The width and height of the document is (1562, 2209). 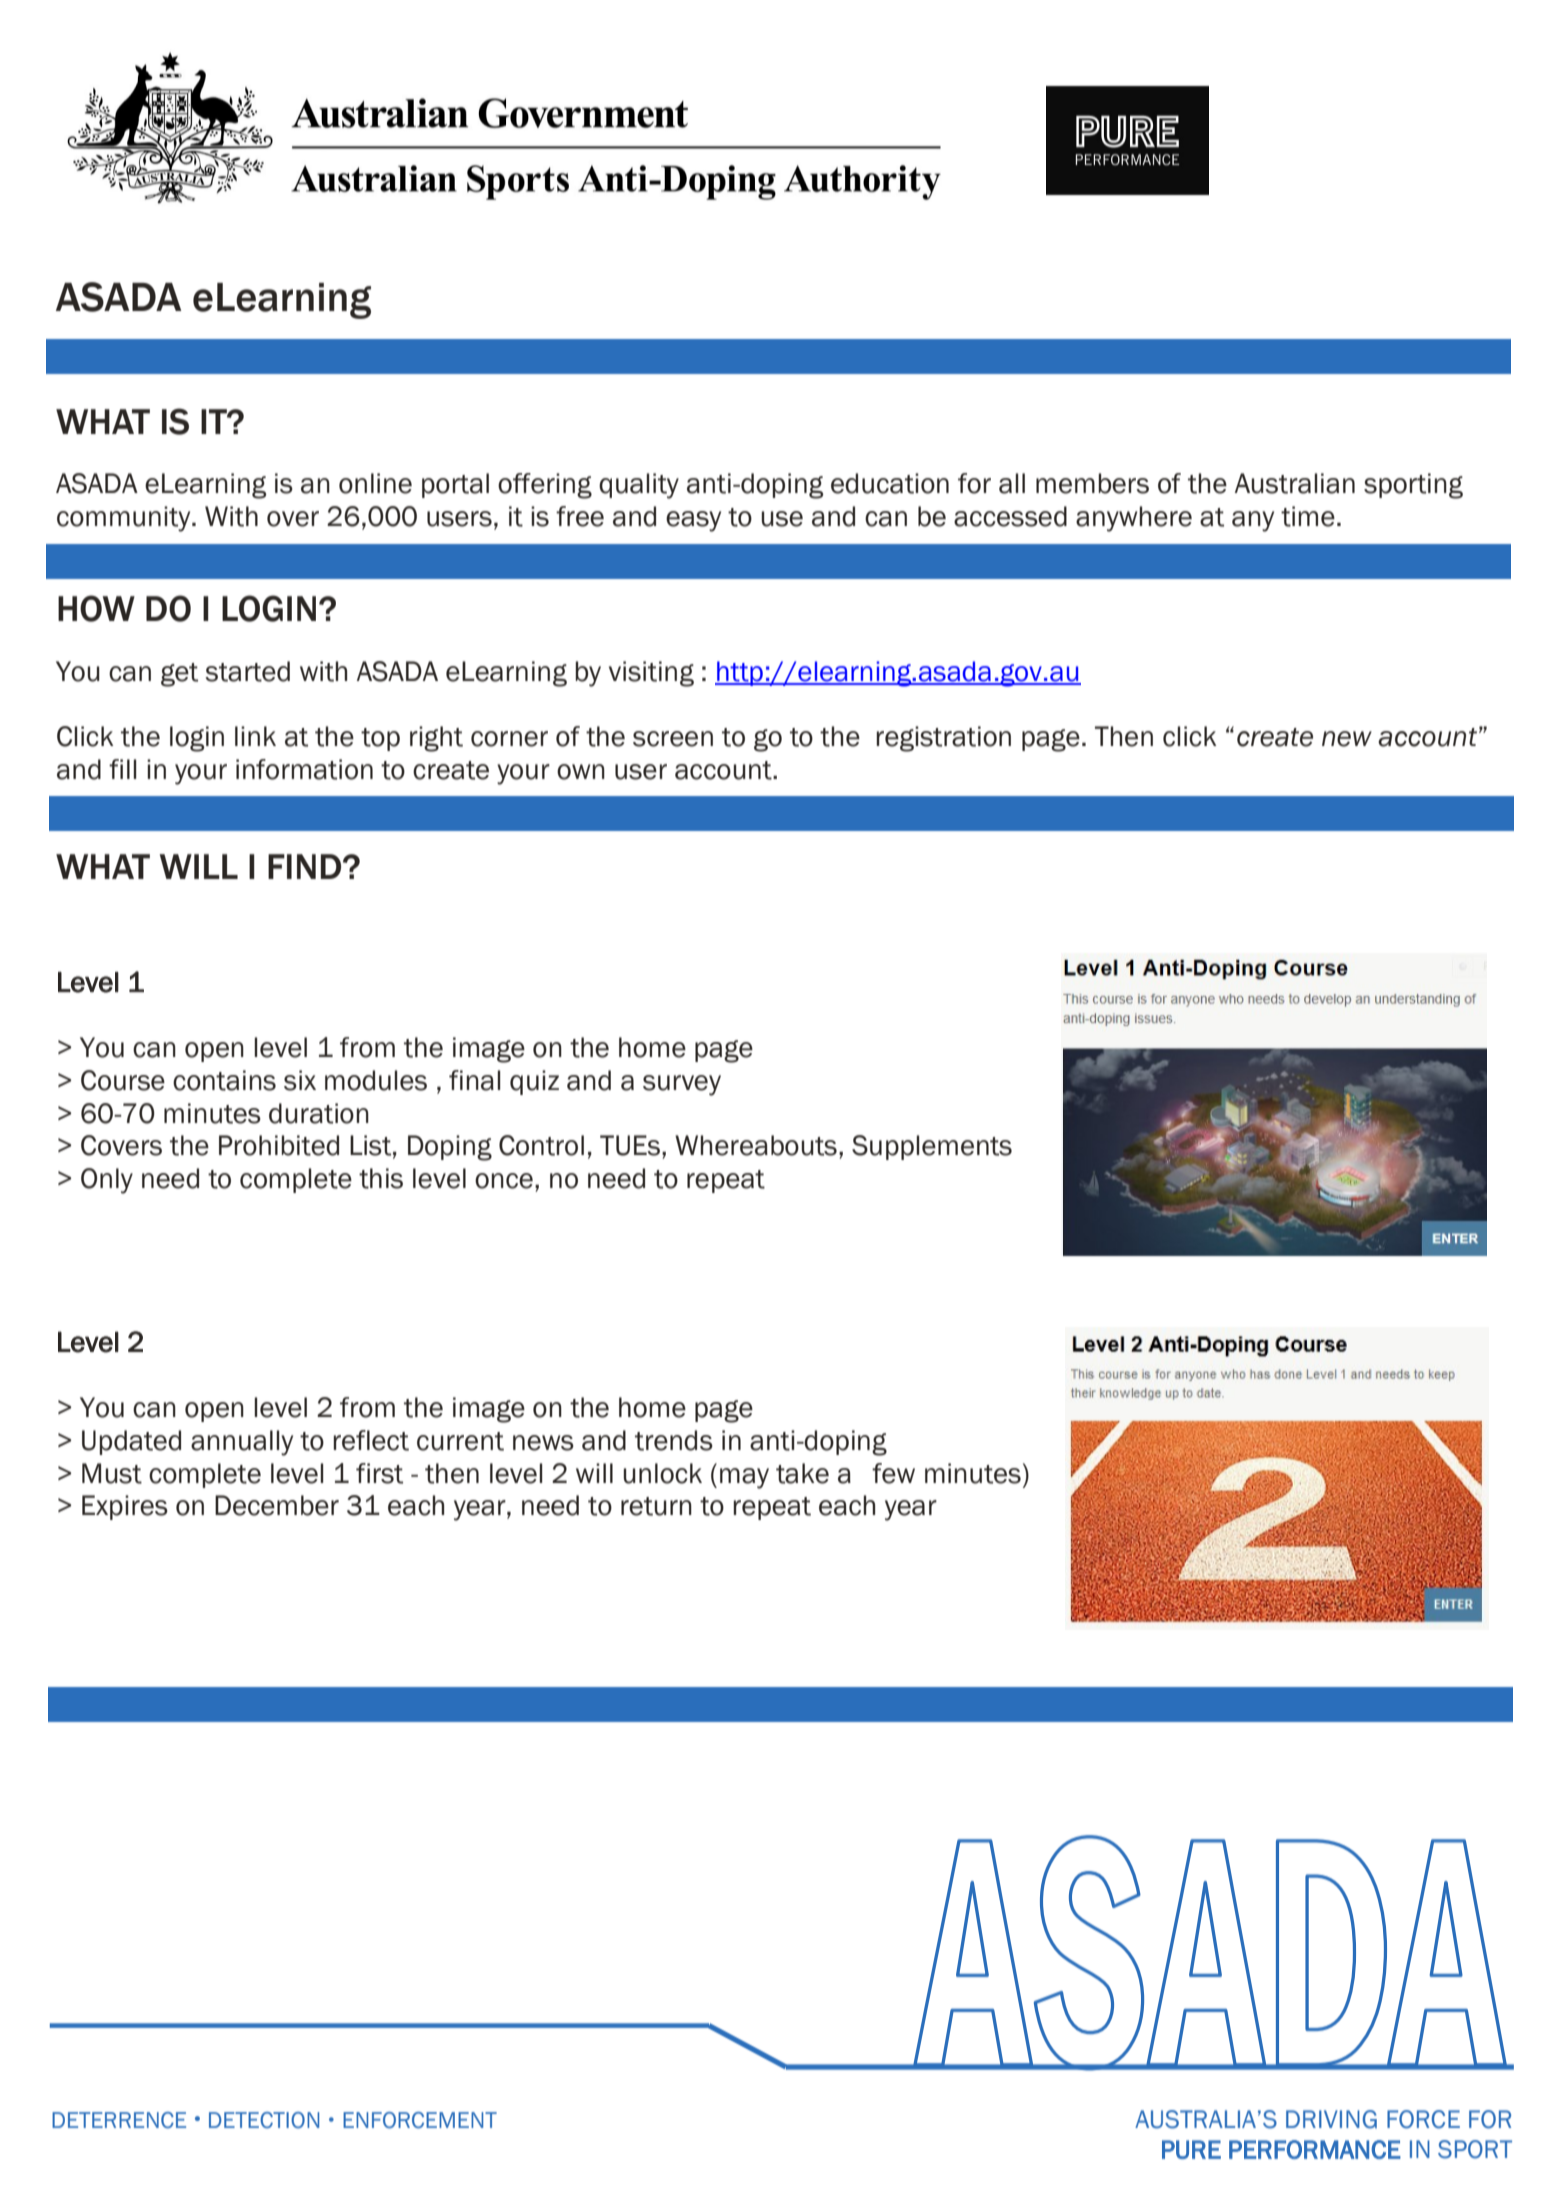 I want to click on contains, so click(x=224, y=1080).
